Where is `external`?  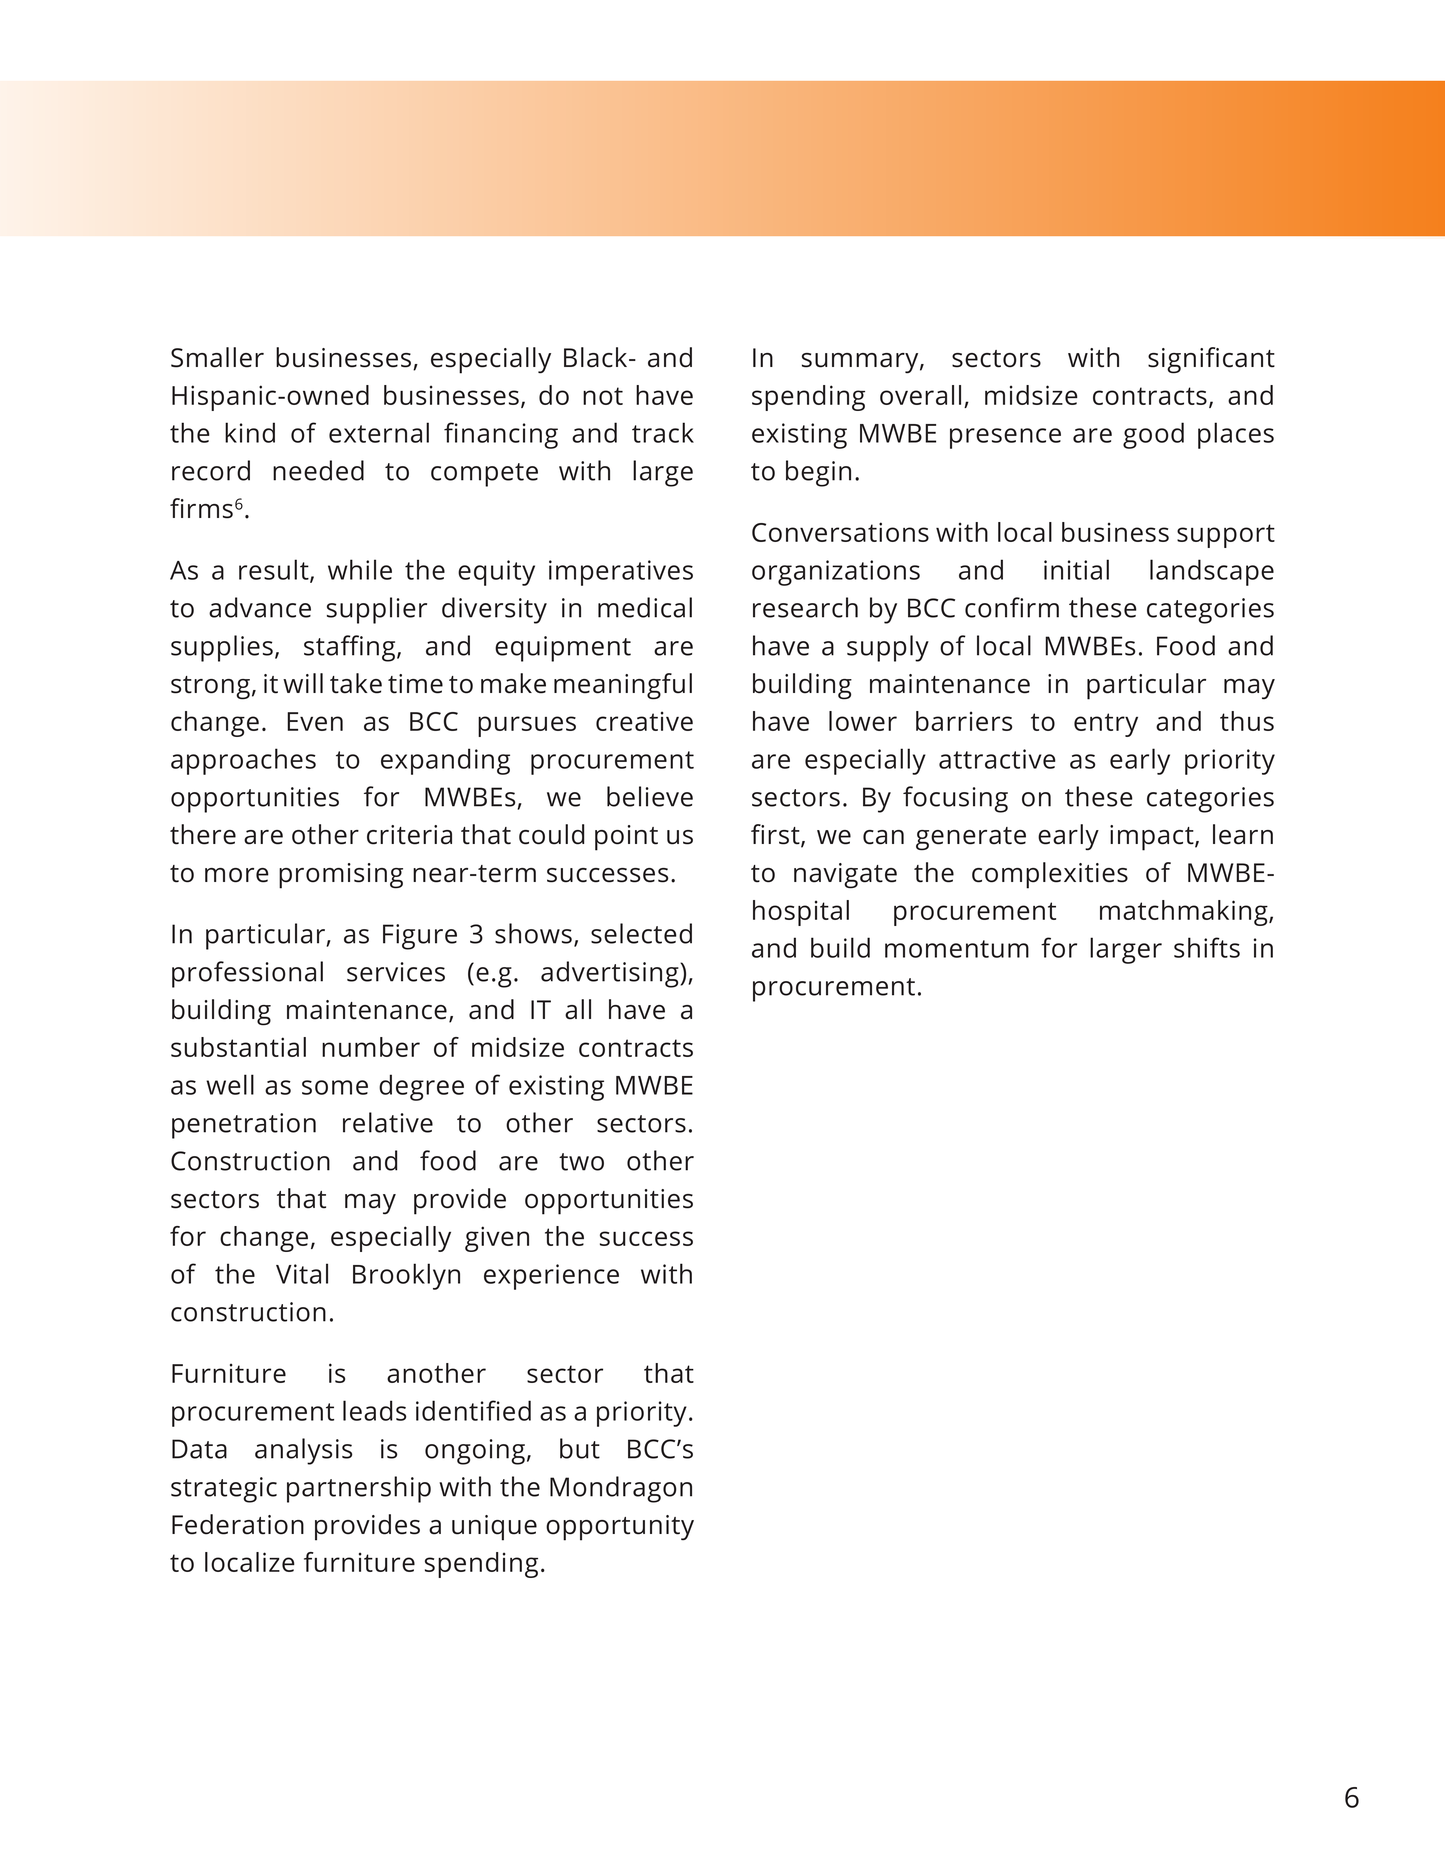 external is located at coordinates (379, 432).
